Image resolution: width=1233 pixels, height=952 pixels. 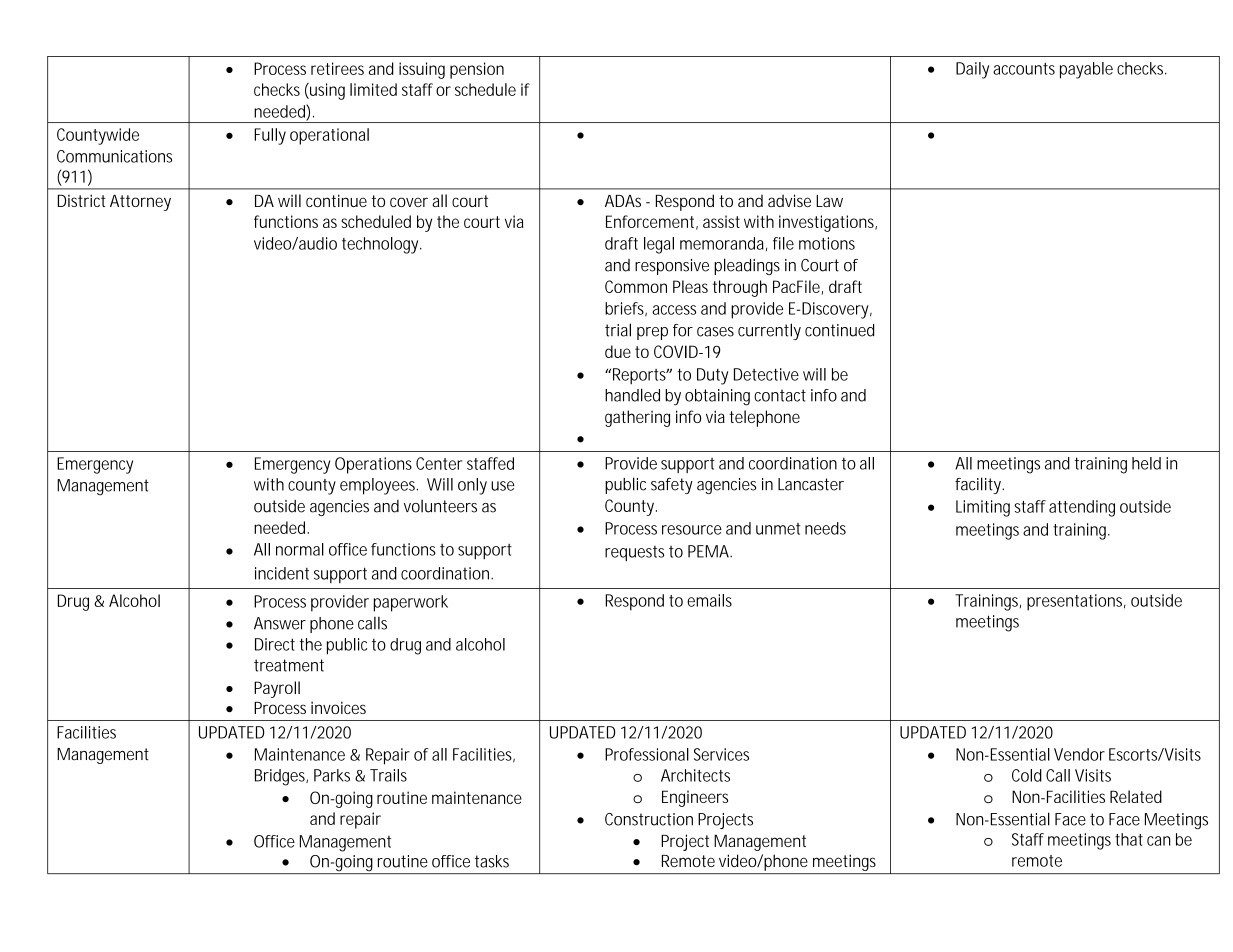 I want to click on Fully, so click(x=270, y=136).
